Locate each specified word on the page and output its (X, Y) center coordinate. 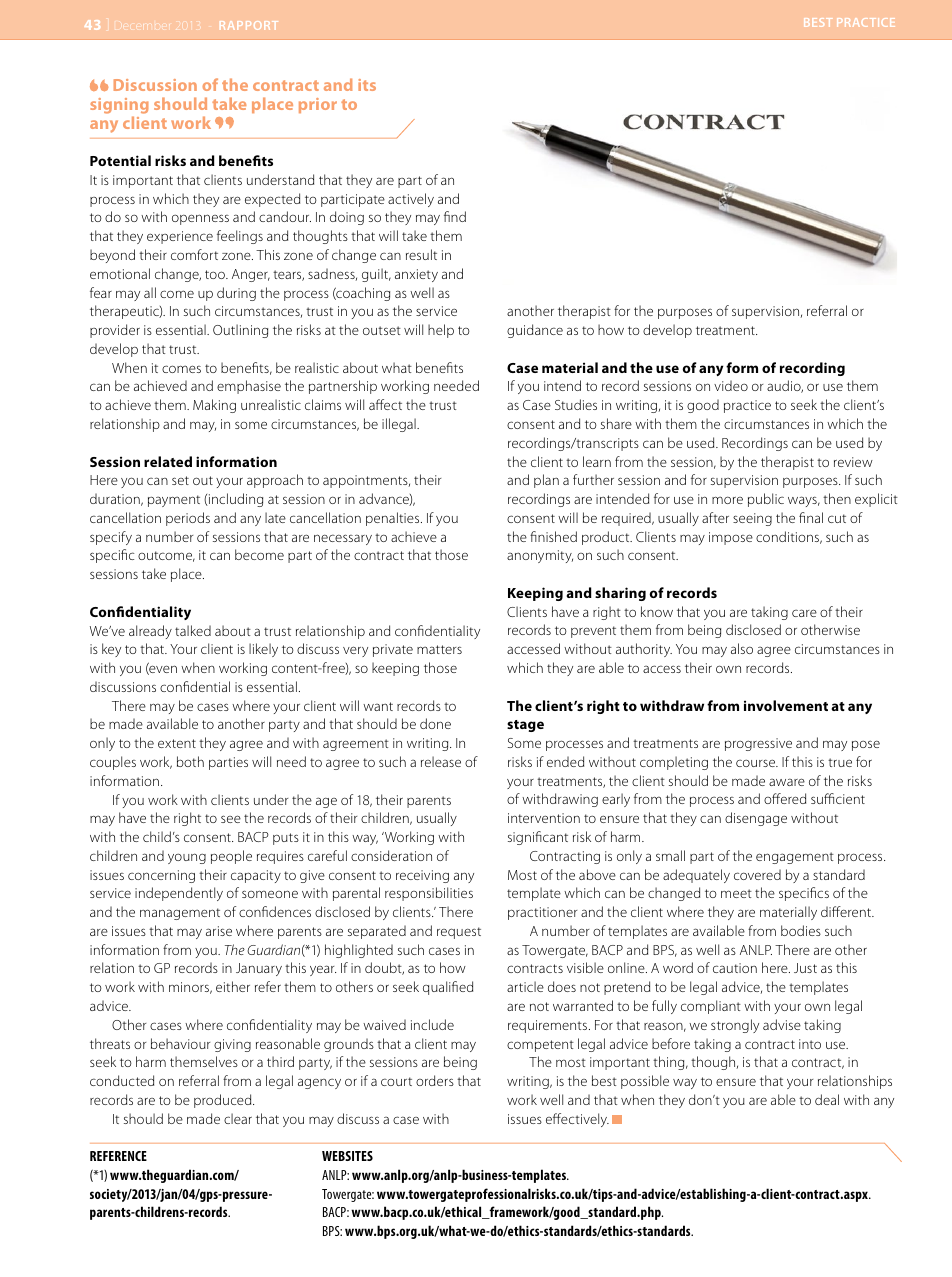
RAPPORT (249, 25)
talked (193, 630)
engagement (795, 858)
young (187, 858)
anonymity (540, 556)
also (742, 648)
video (731, 385)
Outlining (240, 331)
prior (318, 105)
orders (435, 1080)
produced (224, 1101)
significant (538, 838)
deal (827, 1099)
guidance (535, 331)
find (455, 216)
